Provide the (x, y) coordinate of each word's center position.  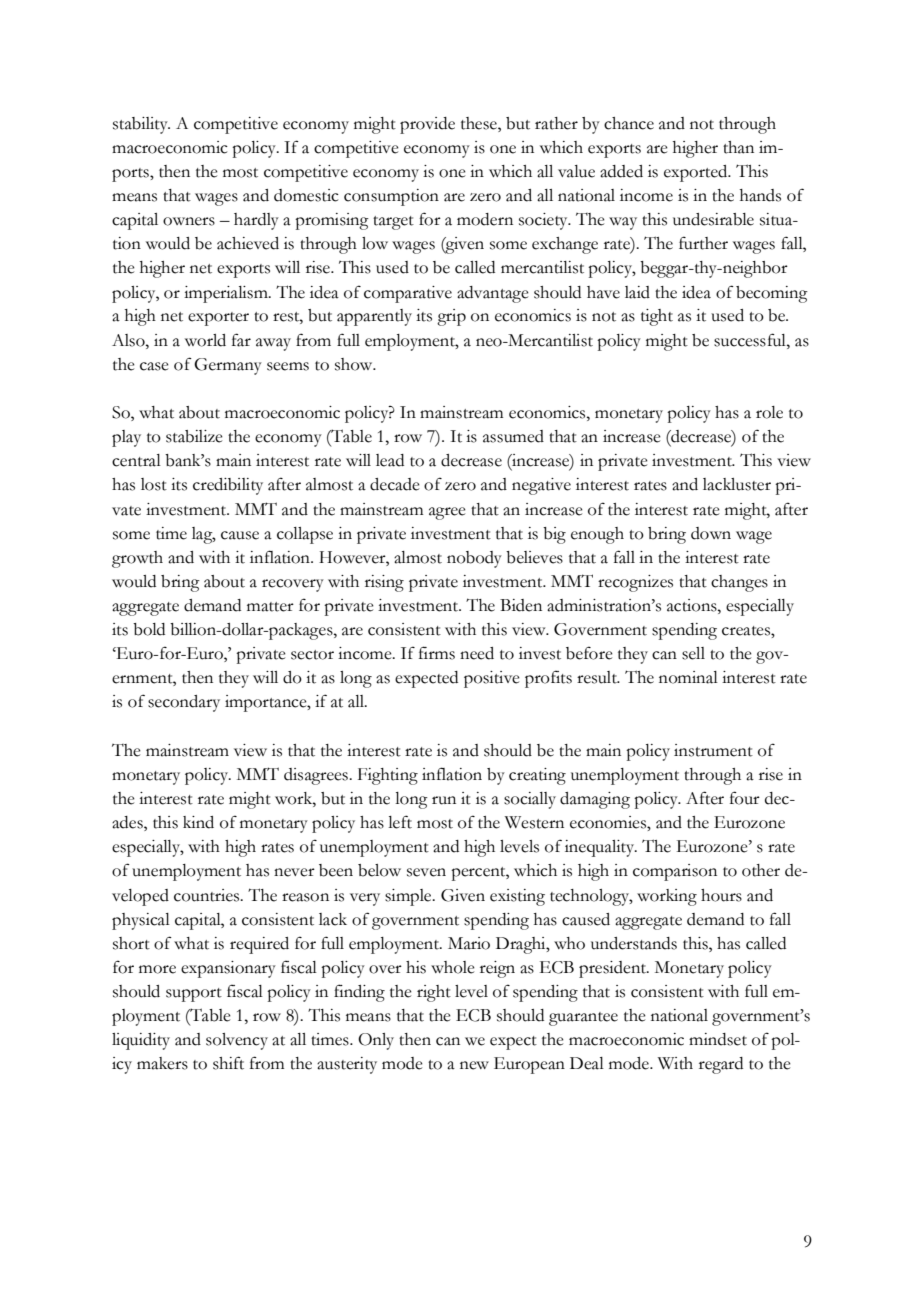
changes (739, 583)
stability (141, 125)
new (474, 1065)
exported (697, 173)
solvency (237, 1041)
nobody (474, 559)
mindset (718, 1039)
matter (270, 607)
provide (427, 125)
